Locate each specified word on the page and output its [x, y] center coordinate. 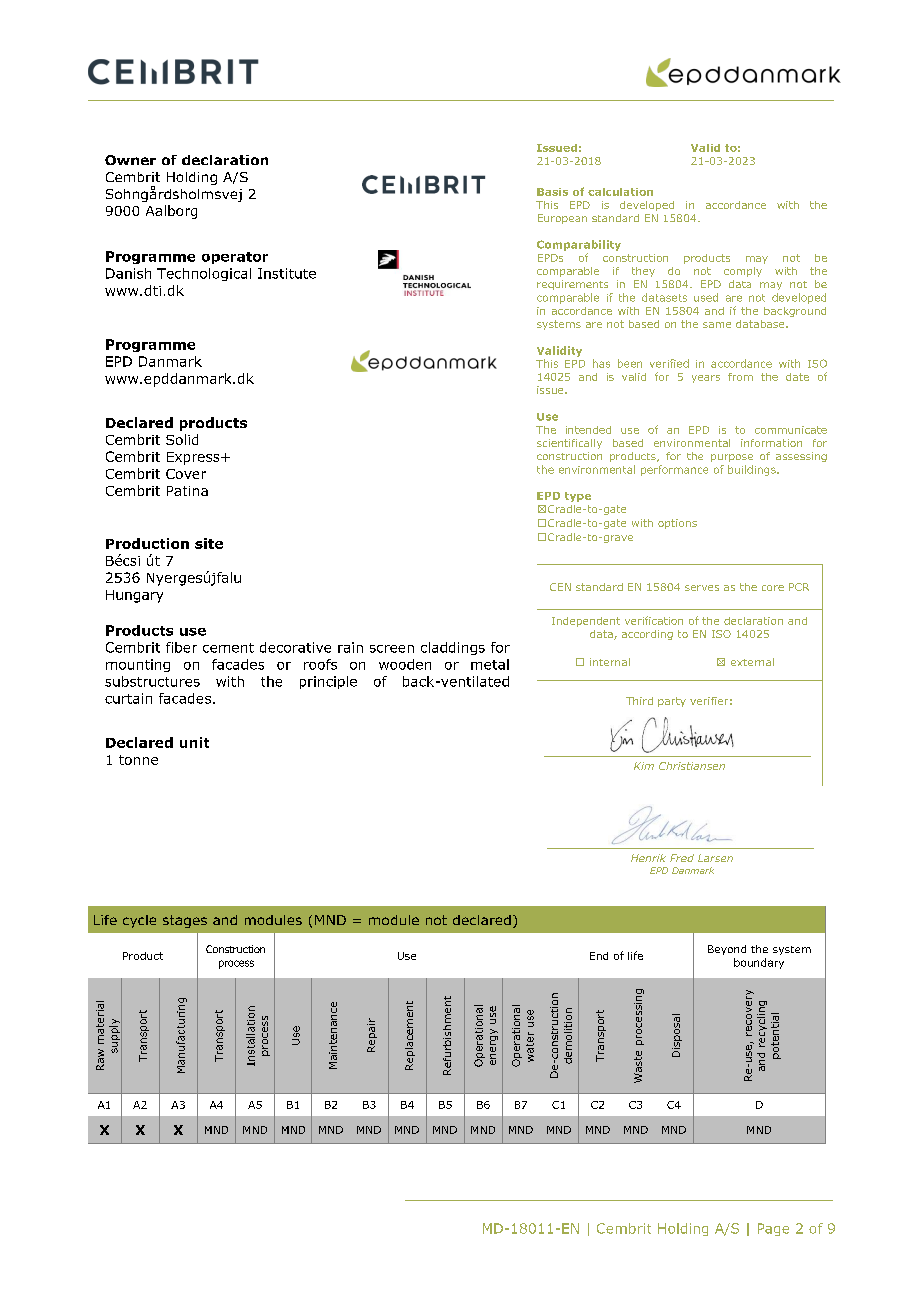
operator [235, 258]
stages [185, 921]
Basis [552, 192]
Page [773, 1229]
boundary [759, 963]
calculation [620, 192]
